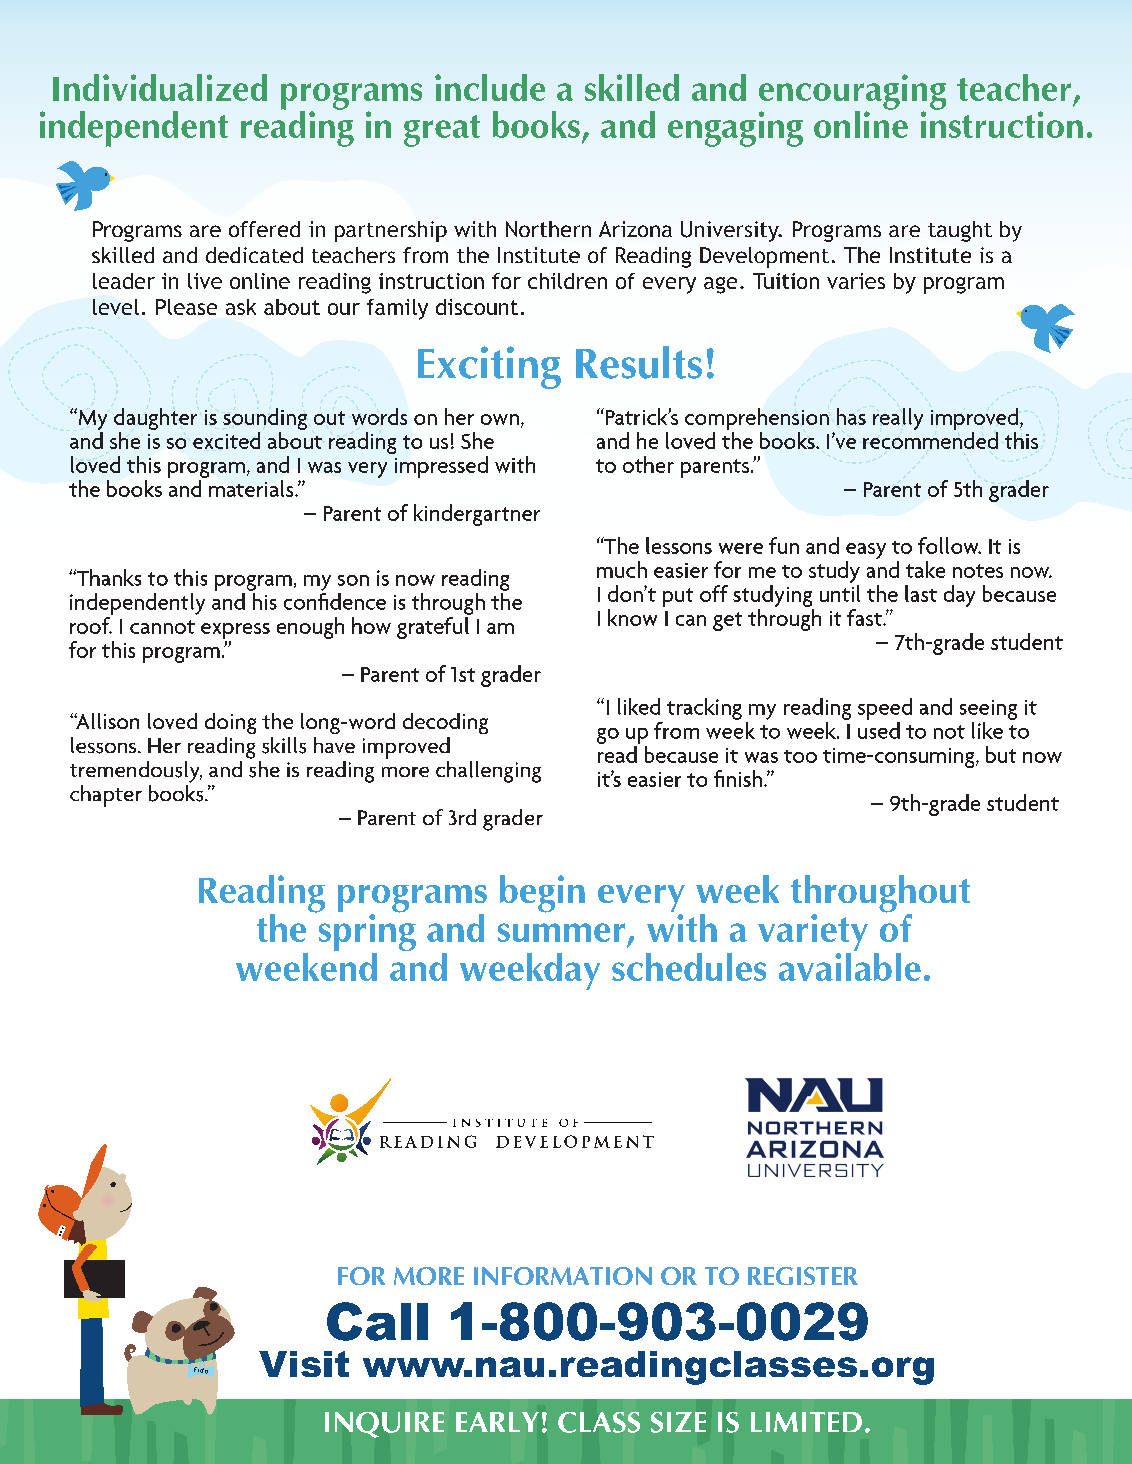 The image size is (1132, 1464). I want to click on really, so click(898, 419).
